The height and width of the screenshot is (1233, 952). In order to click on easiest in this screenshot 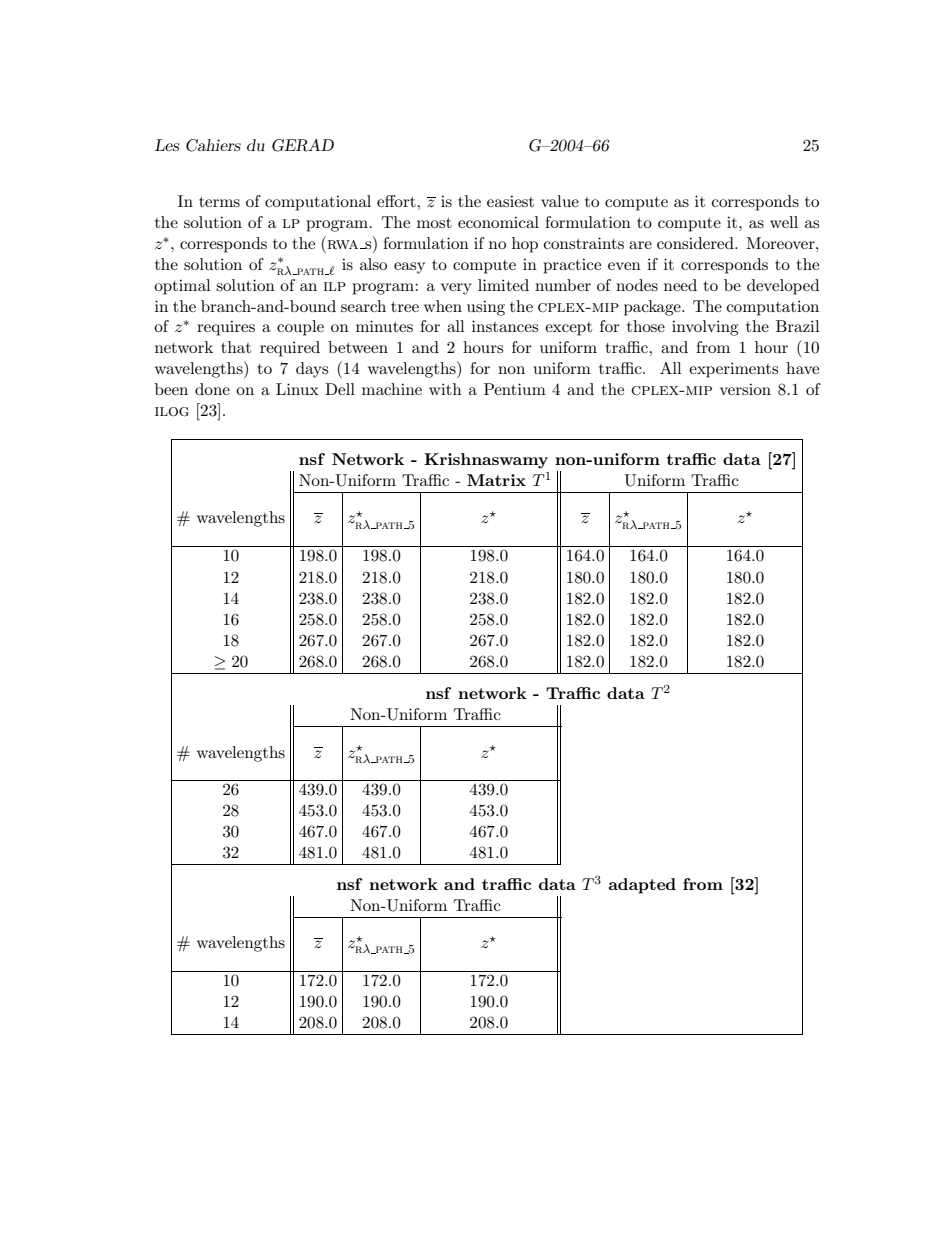, I will do `click(510, 201)`.
